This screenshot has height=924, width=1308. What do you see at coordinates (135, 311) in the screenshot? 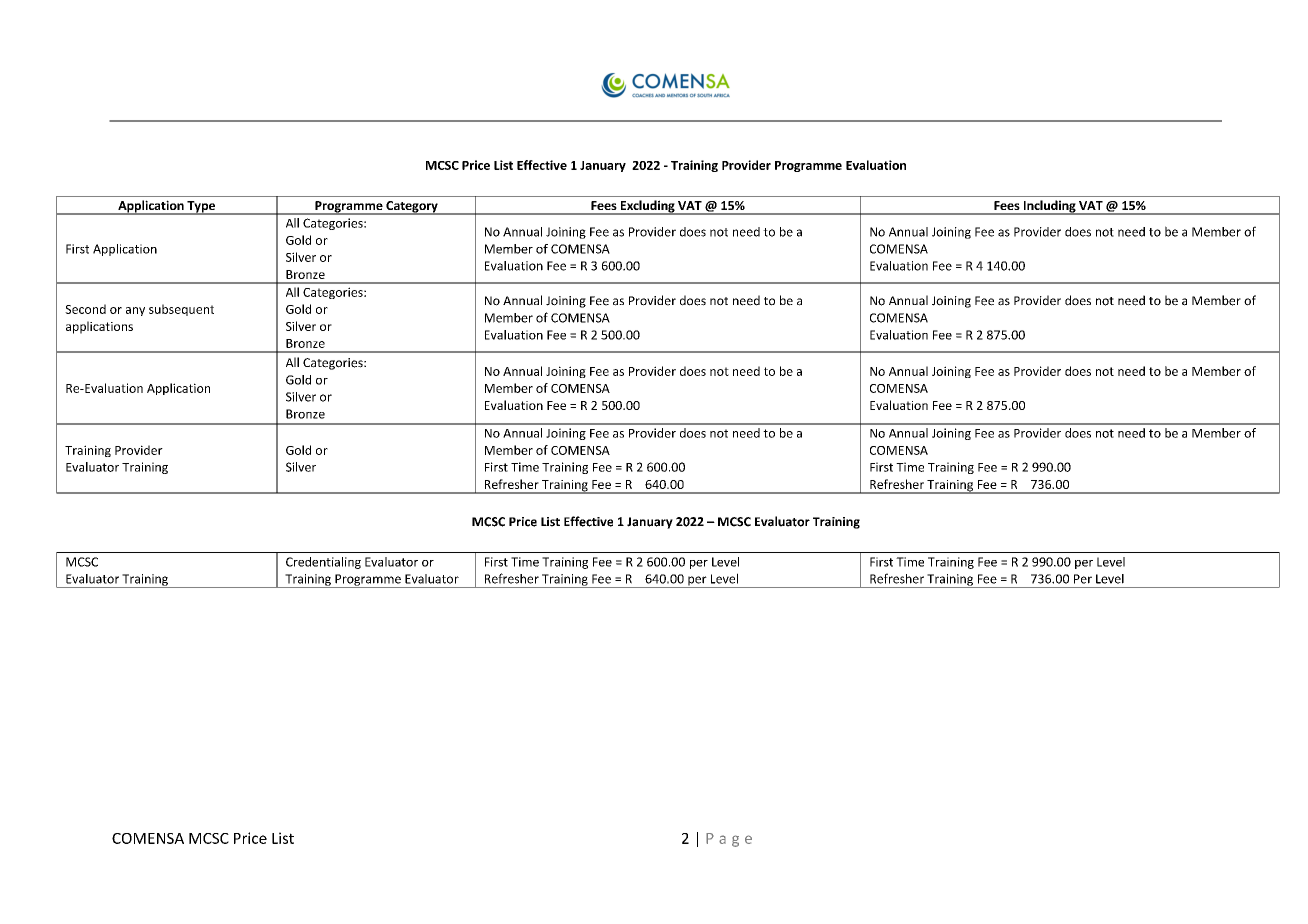
I see `any` at bounding box center [135, 311].
